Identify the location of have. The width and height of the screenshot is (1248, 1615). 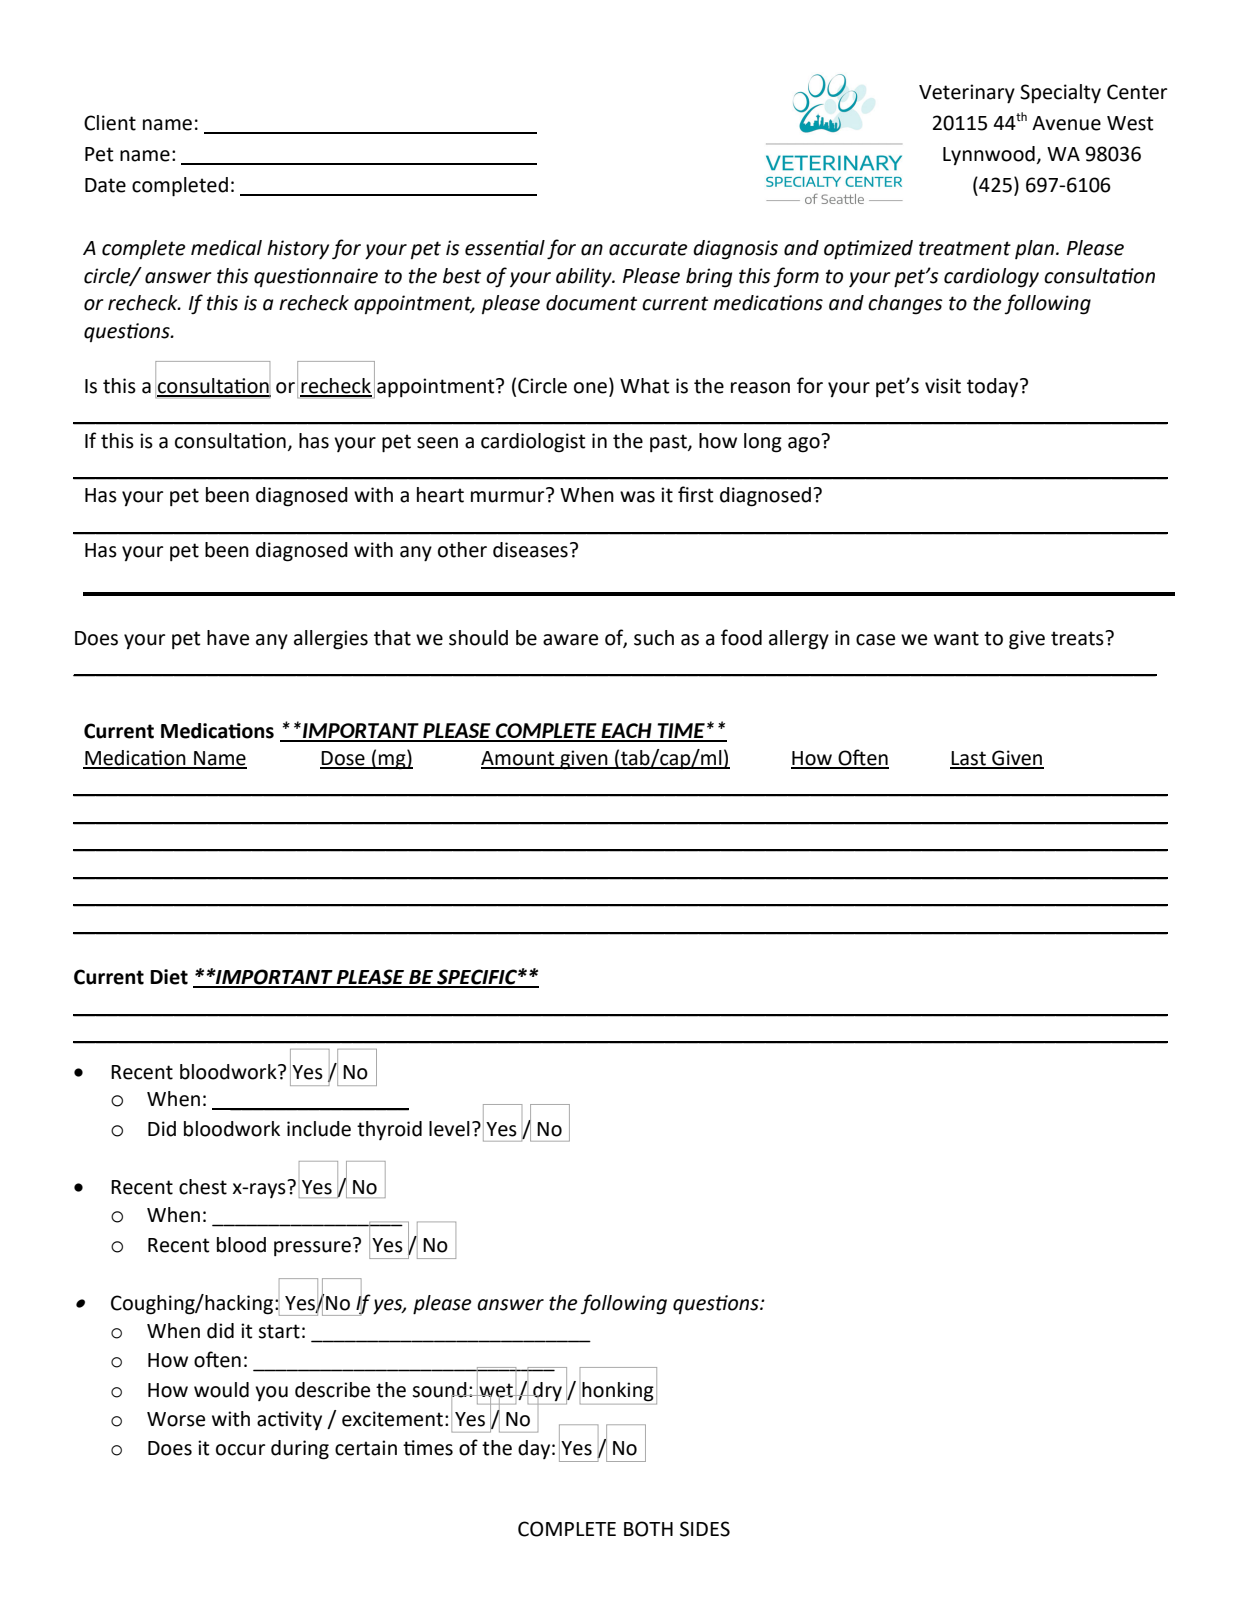
(228, 638).
